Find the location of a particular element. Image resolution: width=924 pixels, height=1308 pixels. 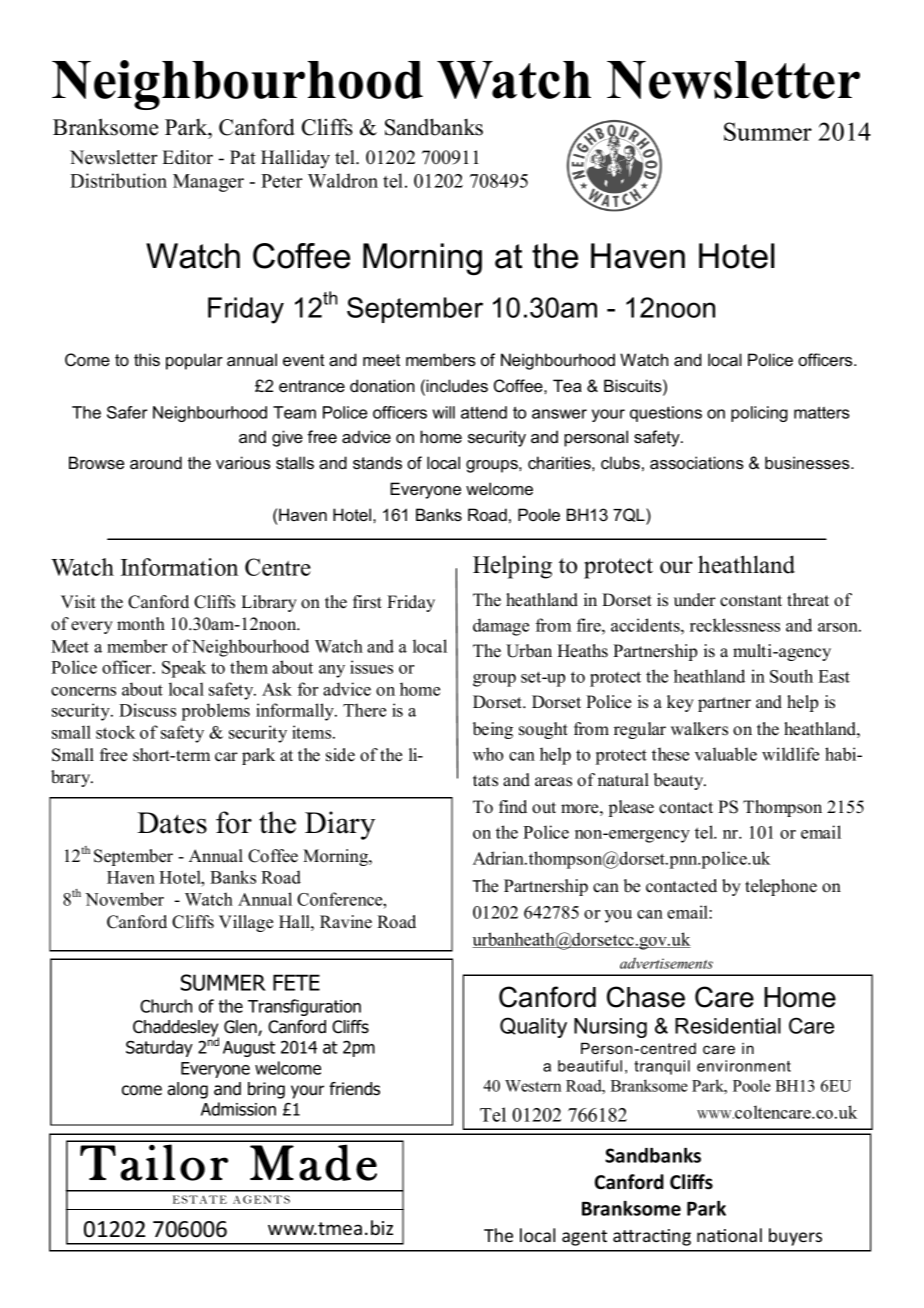

Discuss is located at coordinates (147, 710).
